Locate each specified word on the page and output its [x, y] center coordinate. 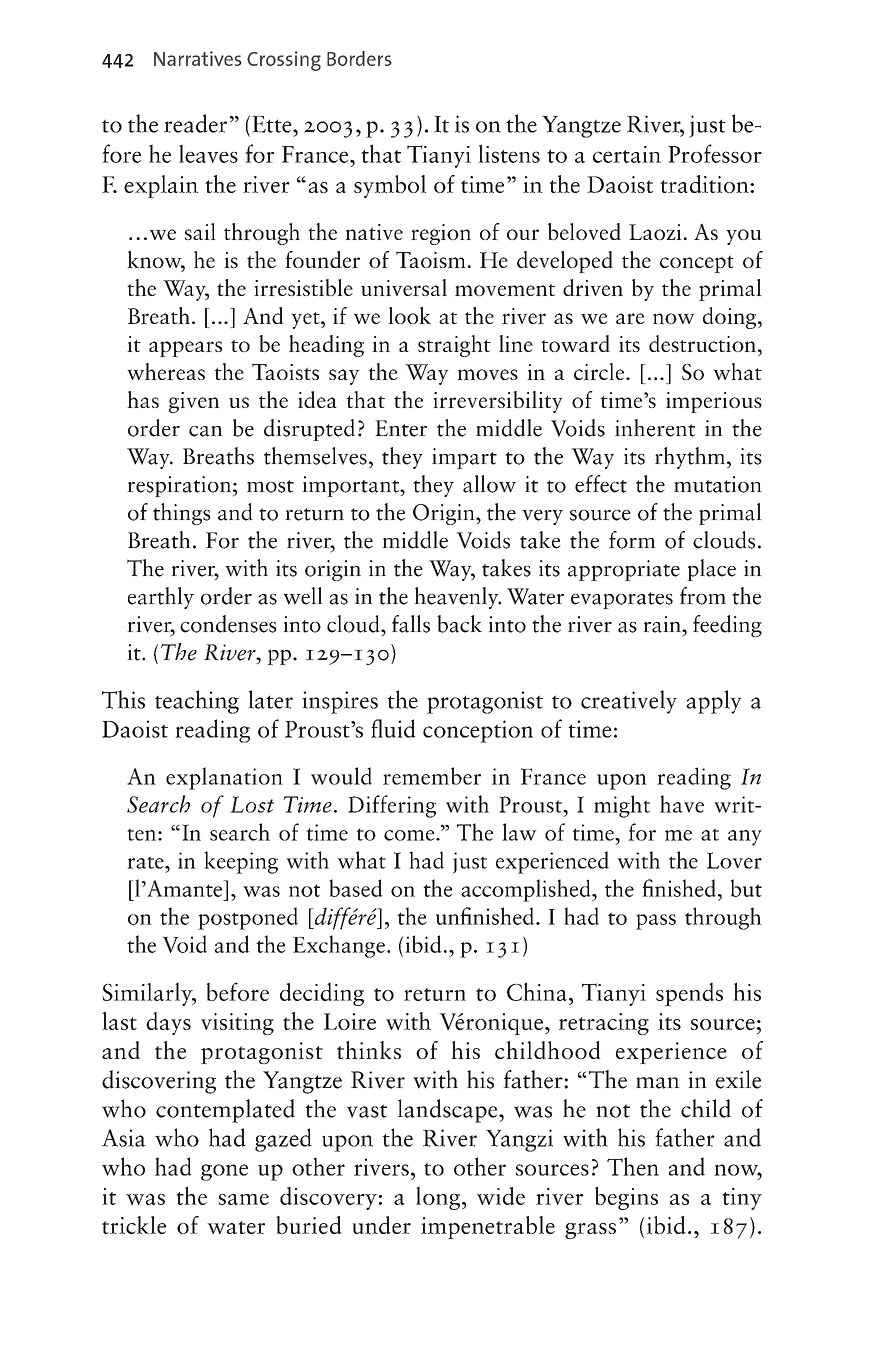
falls [411, 624]
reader [195, 123]
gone [224, 1172]
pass [656, 922]
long [439, 1198]
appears [185, 349]
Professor [715, 153]
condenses [228, 624]
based [356, 888]
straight [454, 346]
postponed [248, 918]
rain [663, 624]
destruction [702, 343]
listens [509, 153]
